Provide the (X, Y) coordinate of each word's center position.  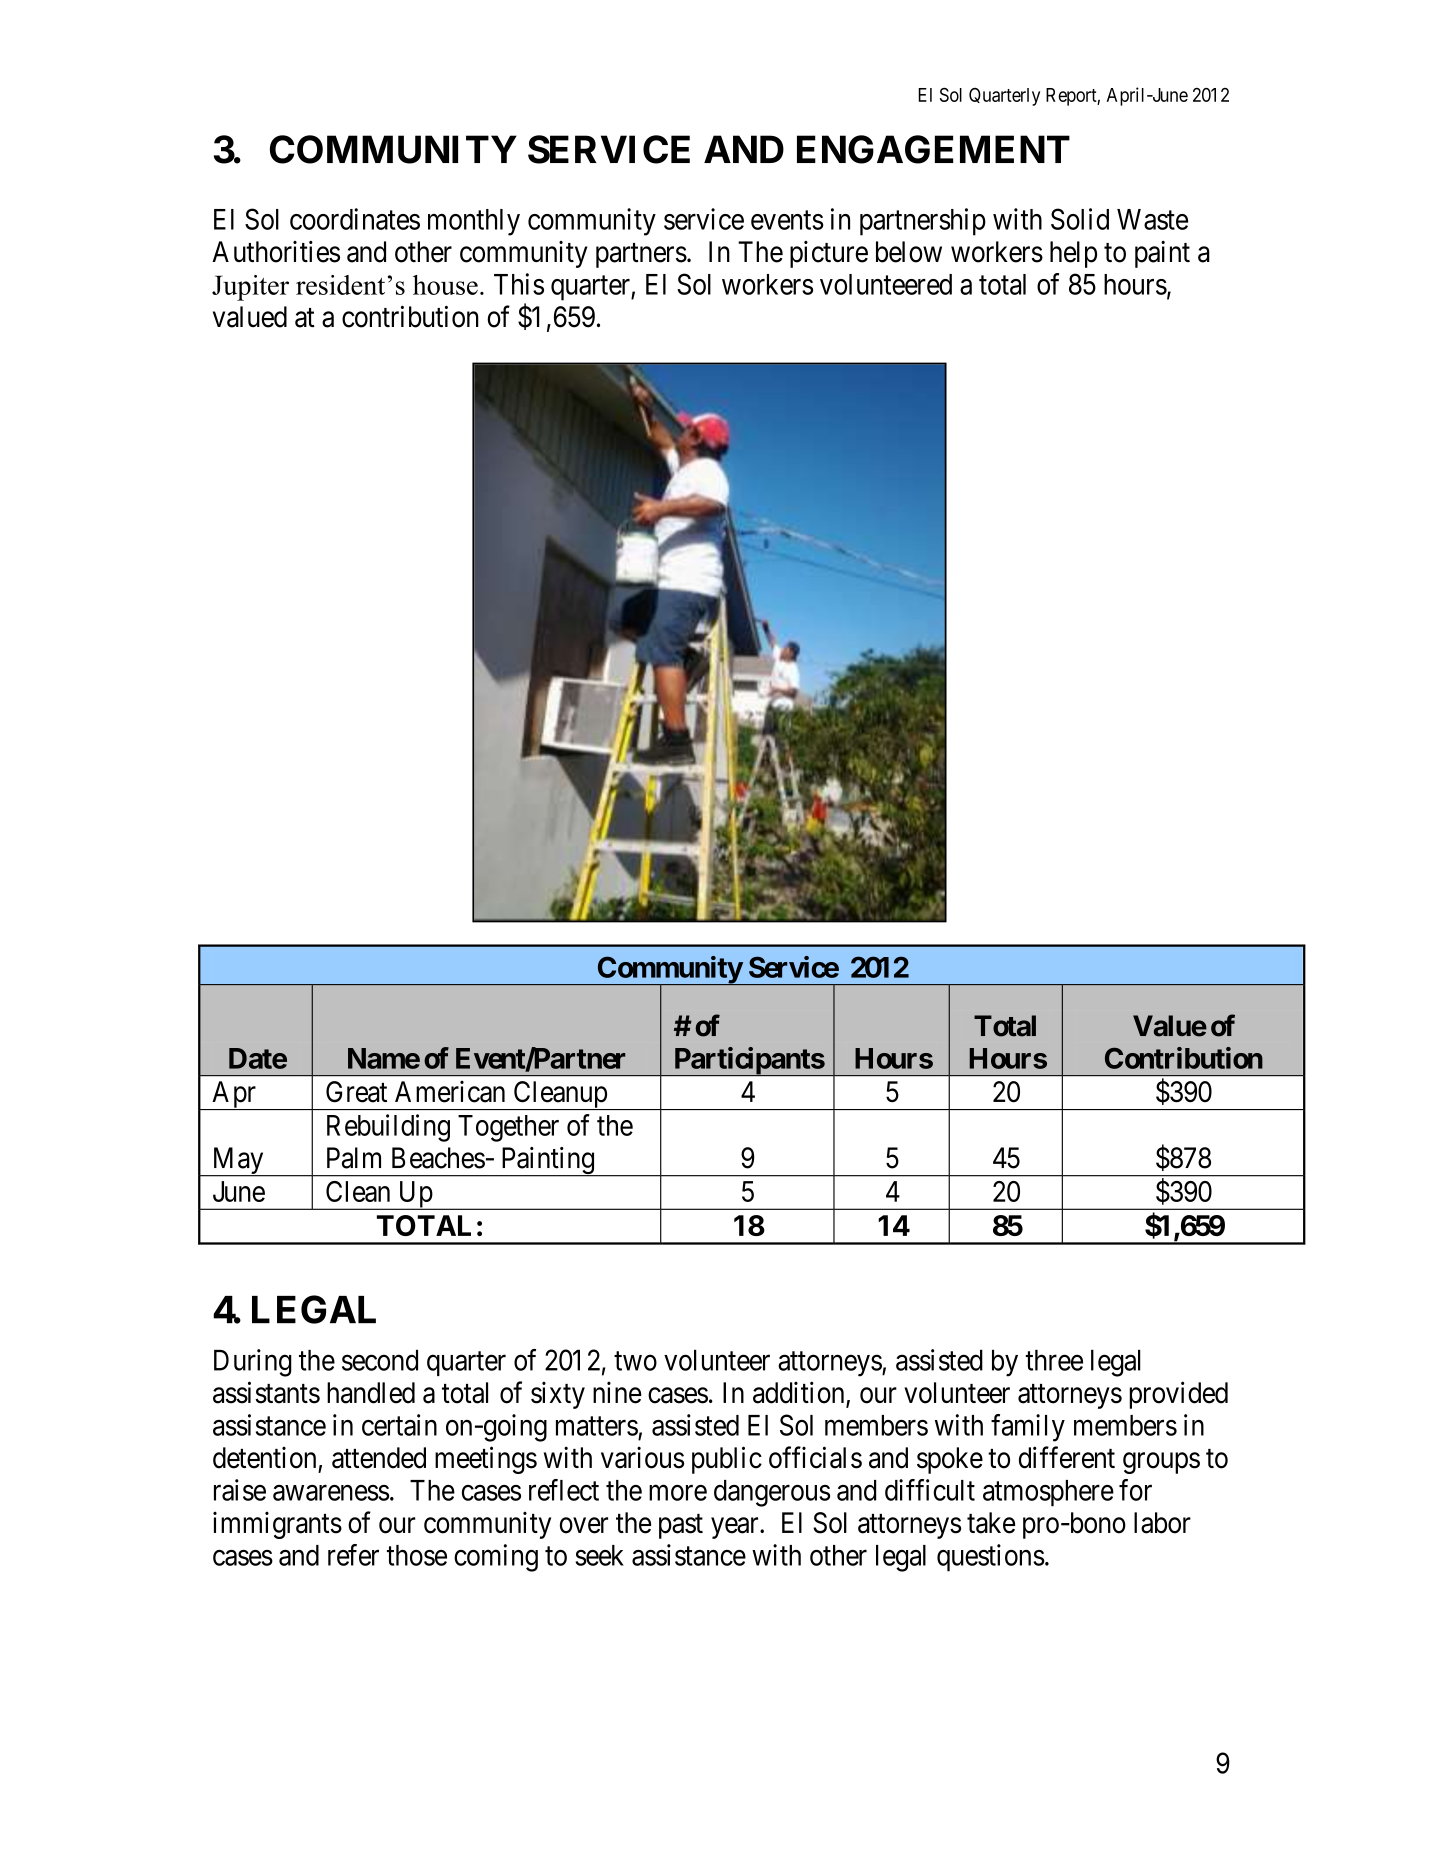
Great (356, 1092)
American (450, 1092)
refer (353, 1555)
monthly (474, 222)
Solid (1080, 219)
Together (508, 1128)
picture (829, 254)
